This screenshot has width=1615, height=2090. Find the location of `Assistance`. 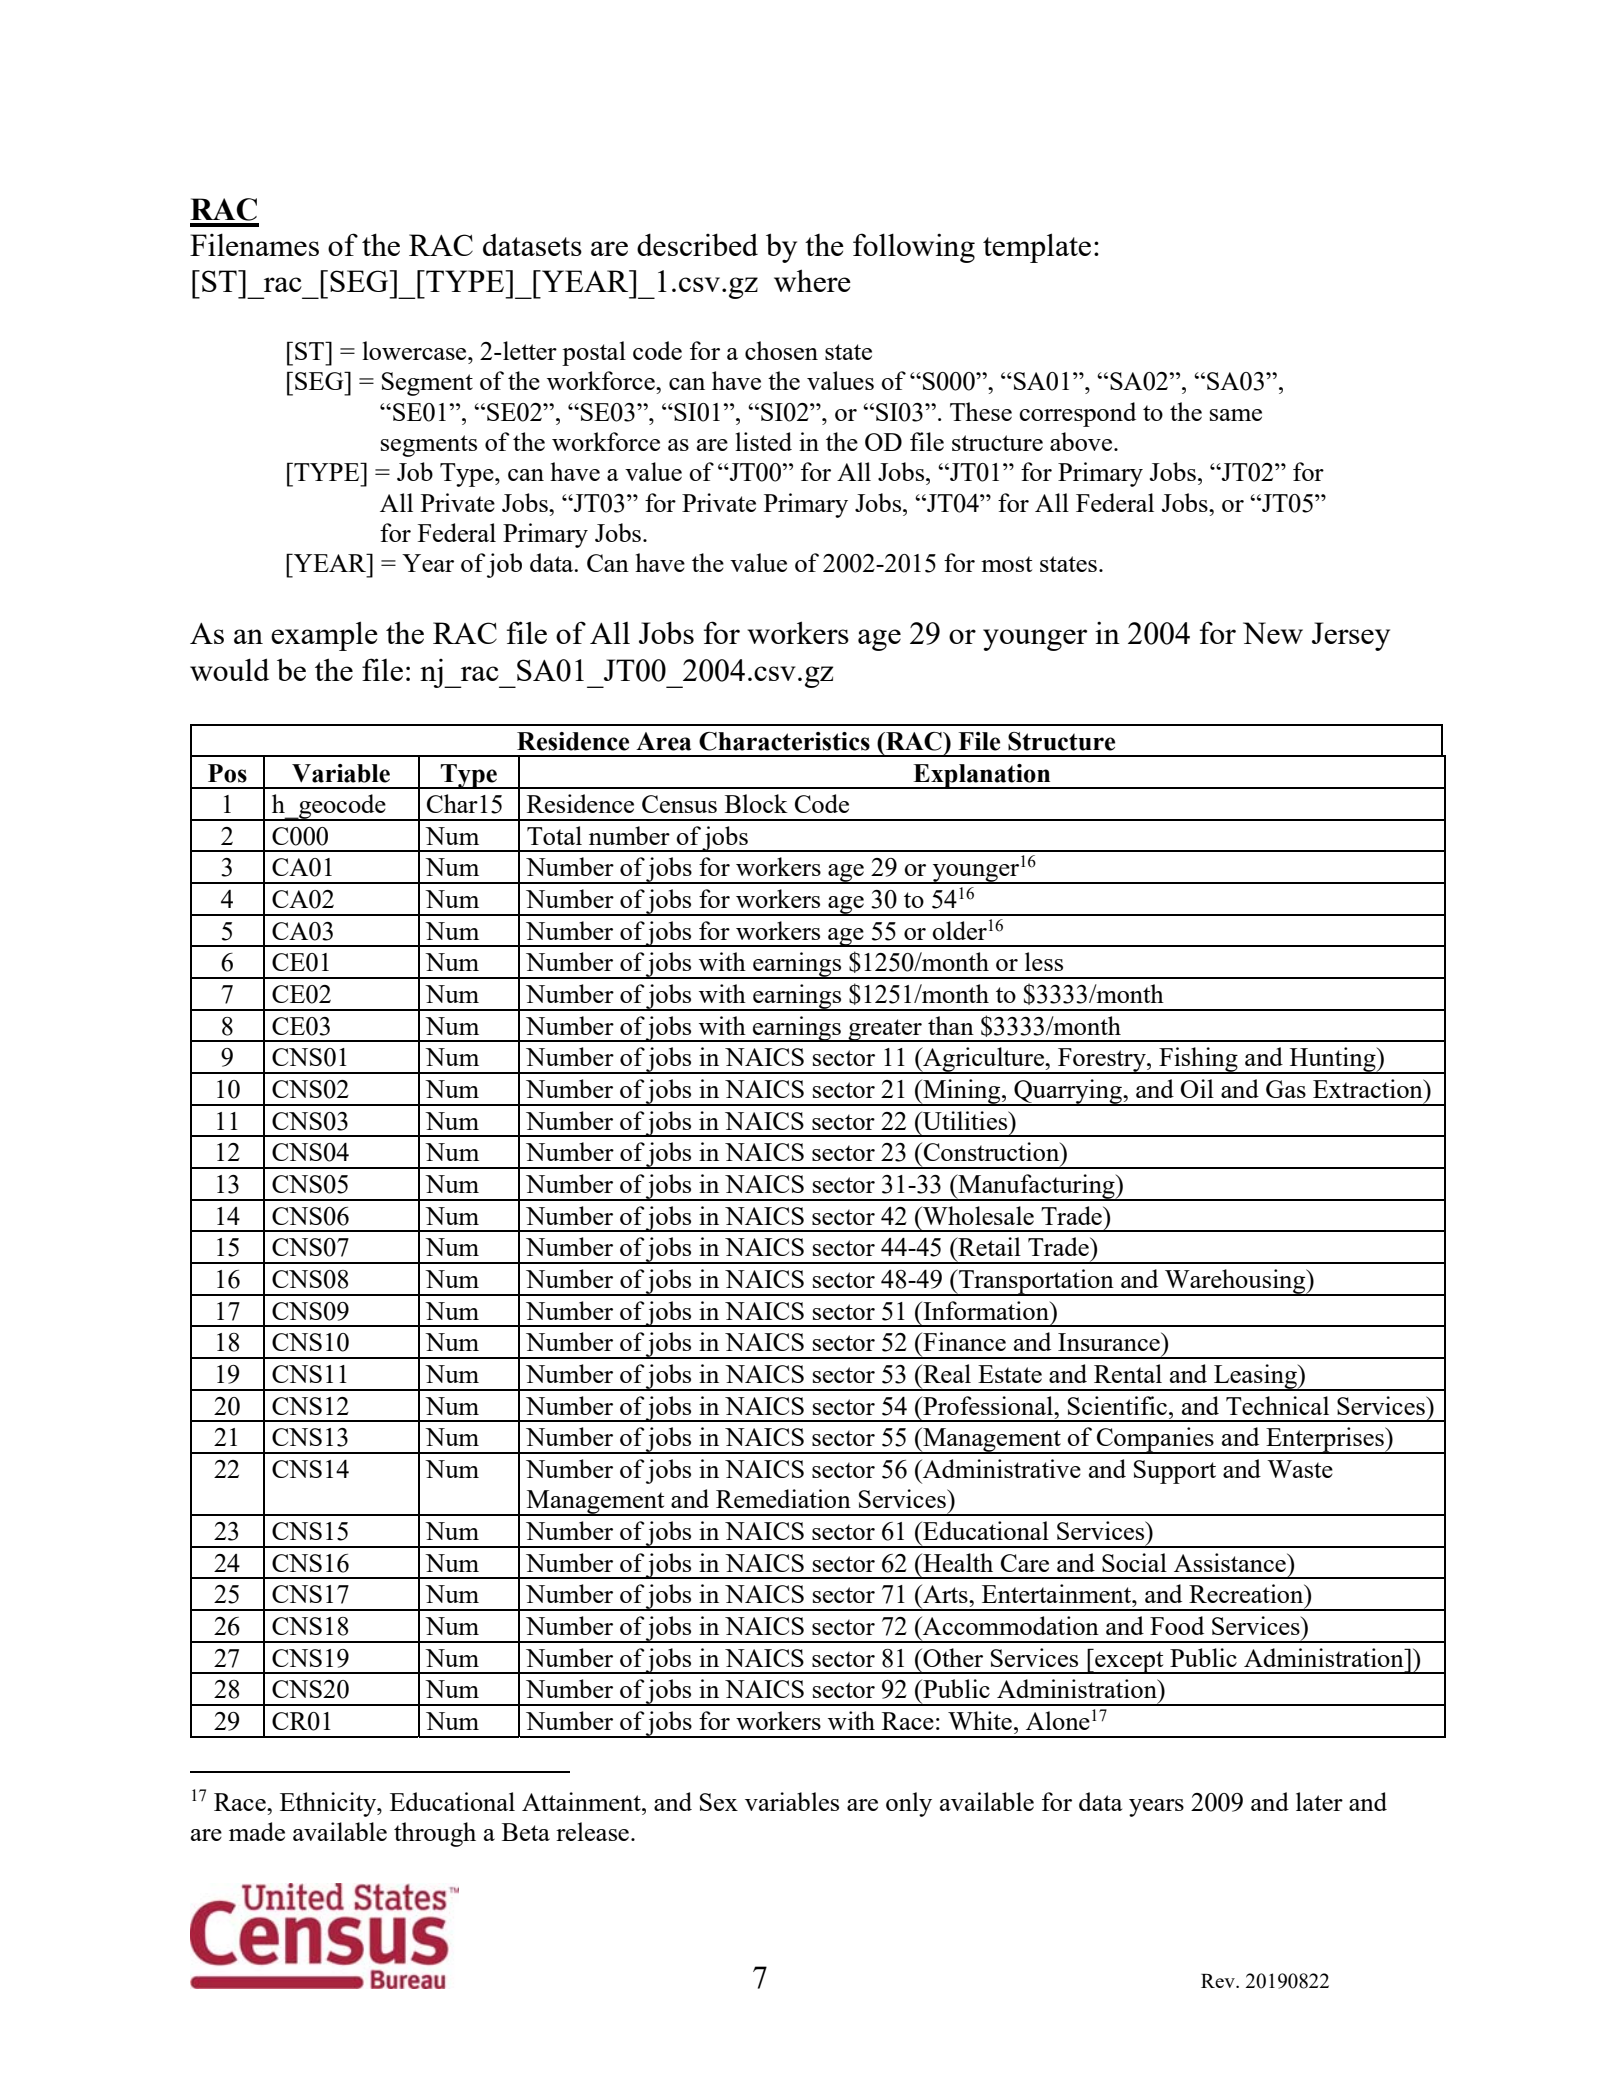

Assistance is located at coordinates (1231, 1562).
